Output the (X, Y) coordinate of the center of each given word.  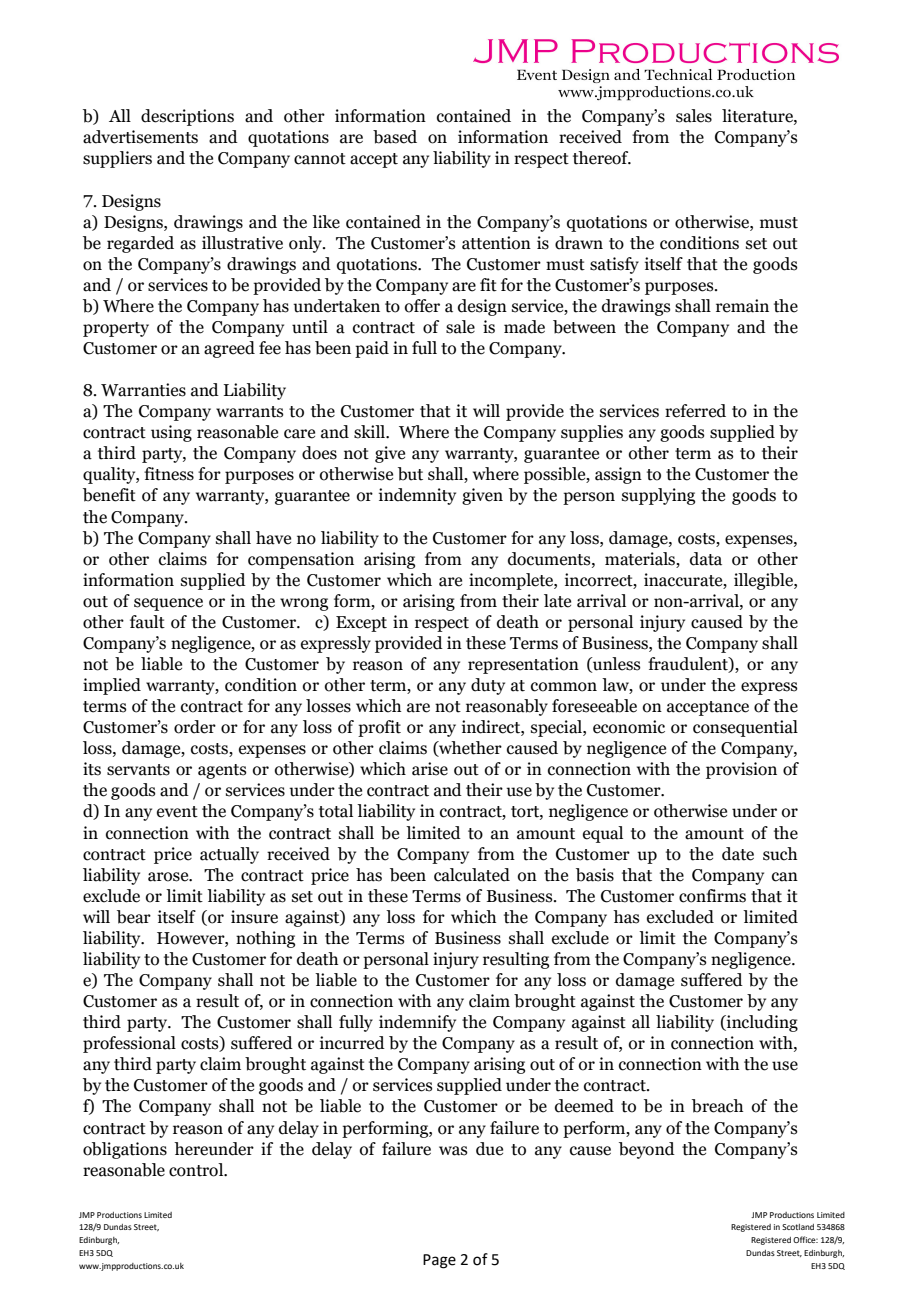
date (738, 854)
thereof (602, 158)
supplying (658, 496)
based (395, 137)
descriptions (187, 117)
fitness (169, 474)
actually (229, 855)
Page (439, 1261)
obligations (125, 1150)
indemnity (417, 496)
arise (430, 769)
